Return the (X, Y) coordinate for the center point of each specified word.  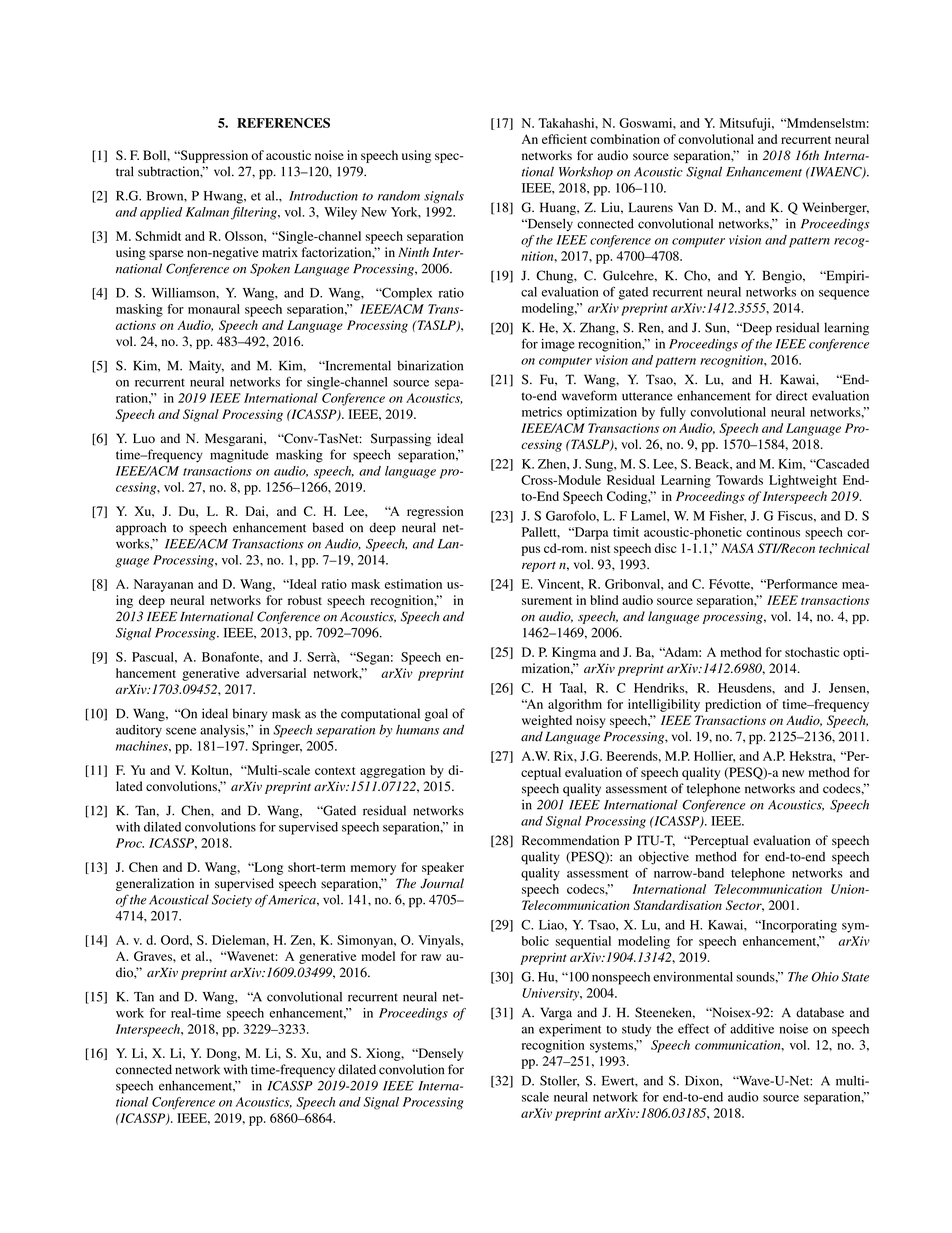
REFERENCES (283, 123)
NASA (737, 548)
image (558, 345)
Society (232, 901)
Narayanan (163, 585)
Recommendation (570, 840)
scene (181, 731)
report (539, 567)
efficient (564, 139)
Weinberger (835, 208)
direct (792, 395)
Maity (206, 367)
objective (664, 858)
